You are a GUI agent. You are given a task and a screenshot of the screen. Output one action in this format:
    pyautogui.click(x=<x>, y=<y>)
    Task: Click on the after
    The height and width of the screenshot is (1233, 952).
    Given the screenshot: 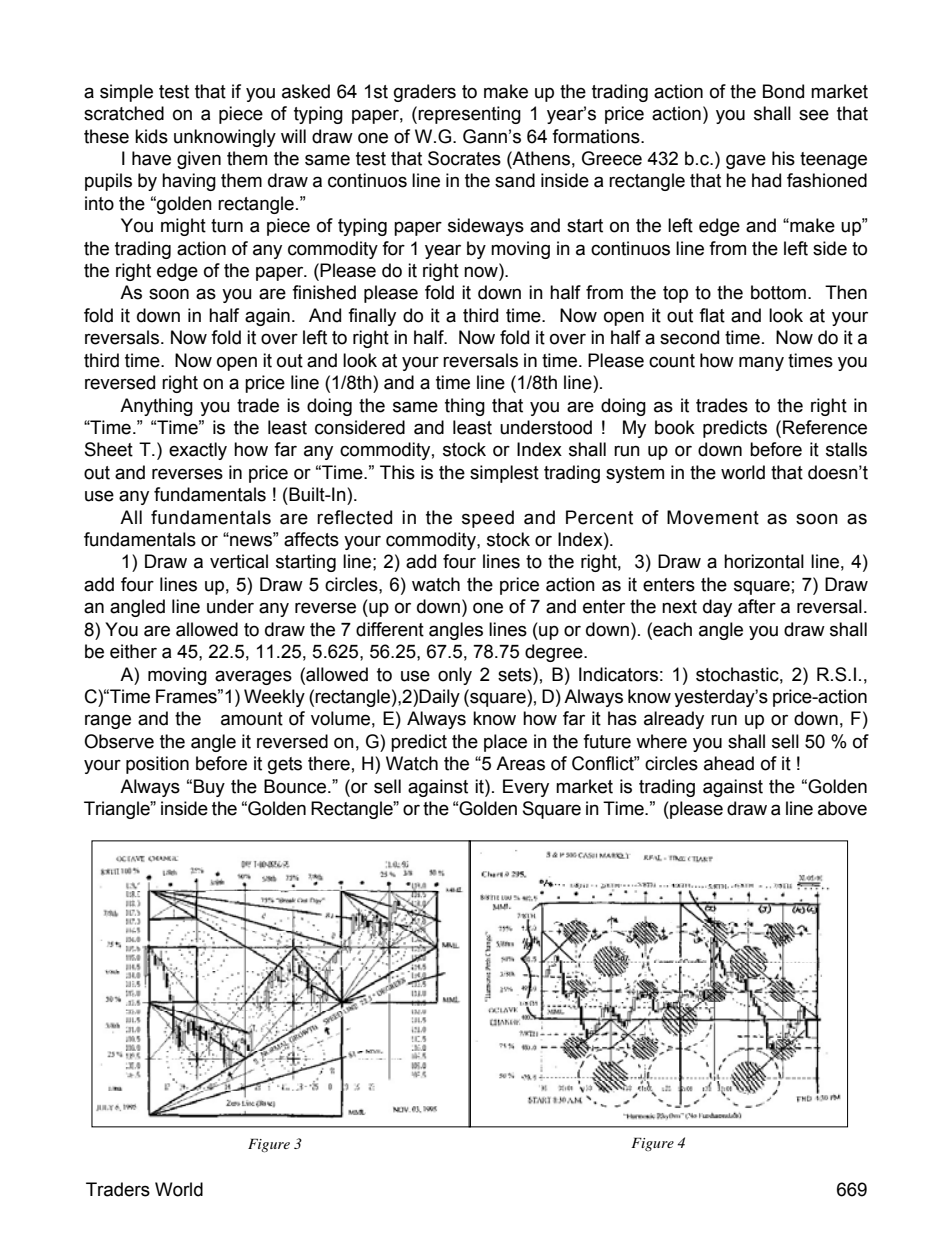 What is the action you would take?
    pyautogui.click(x=757, y=606)
